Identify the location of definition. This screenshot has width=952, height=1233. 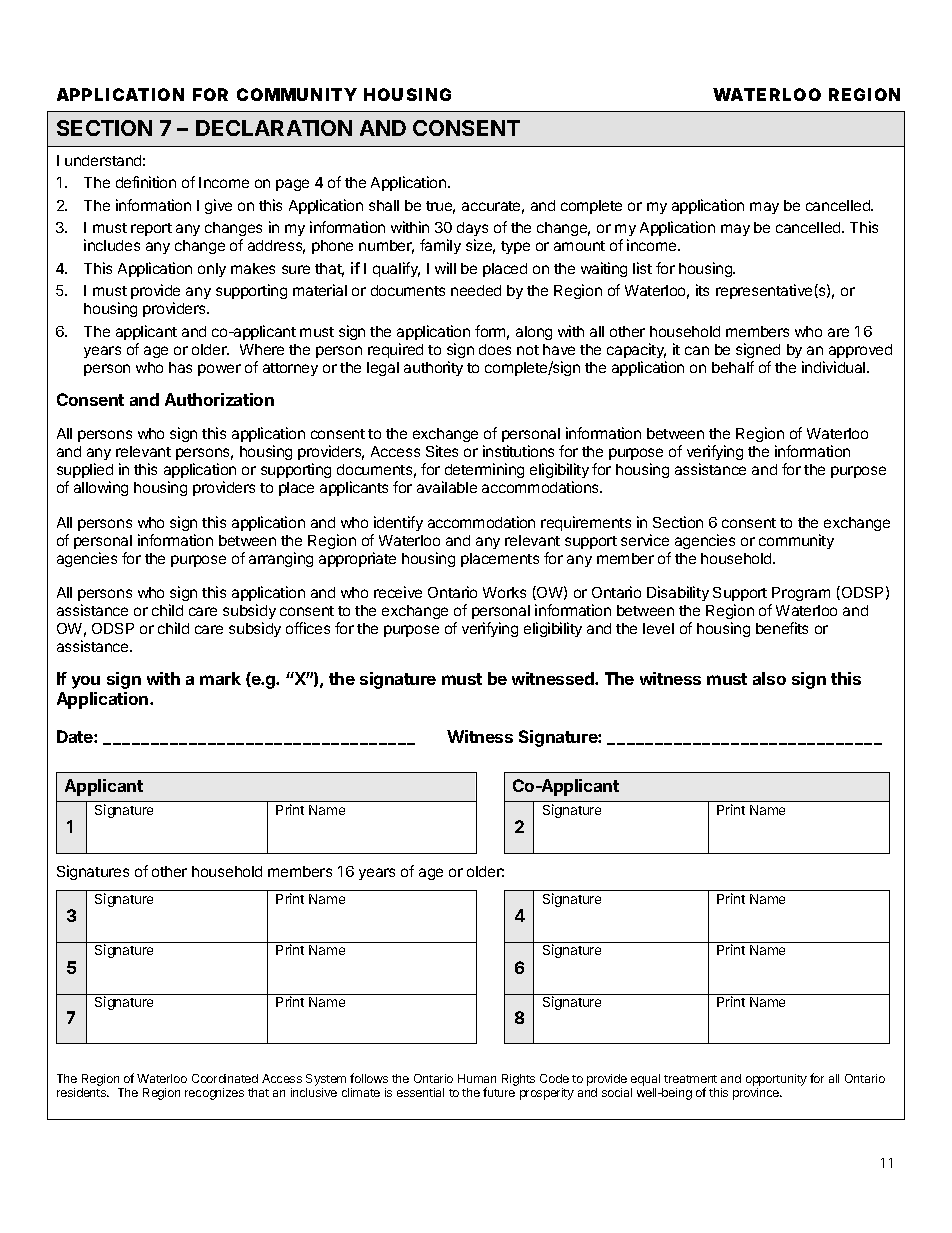
(146, 182).
